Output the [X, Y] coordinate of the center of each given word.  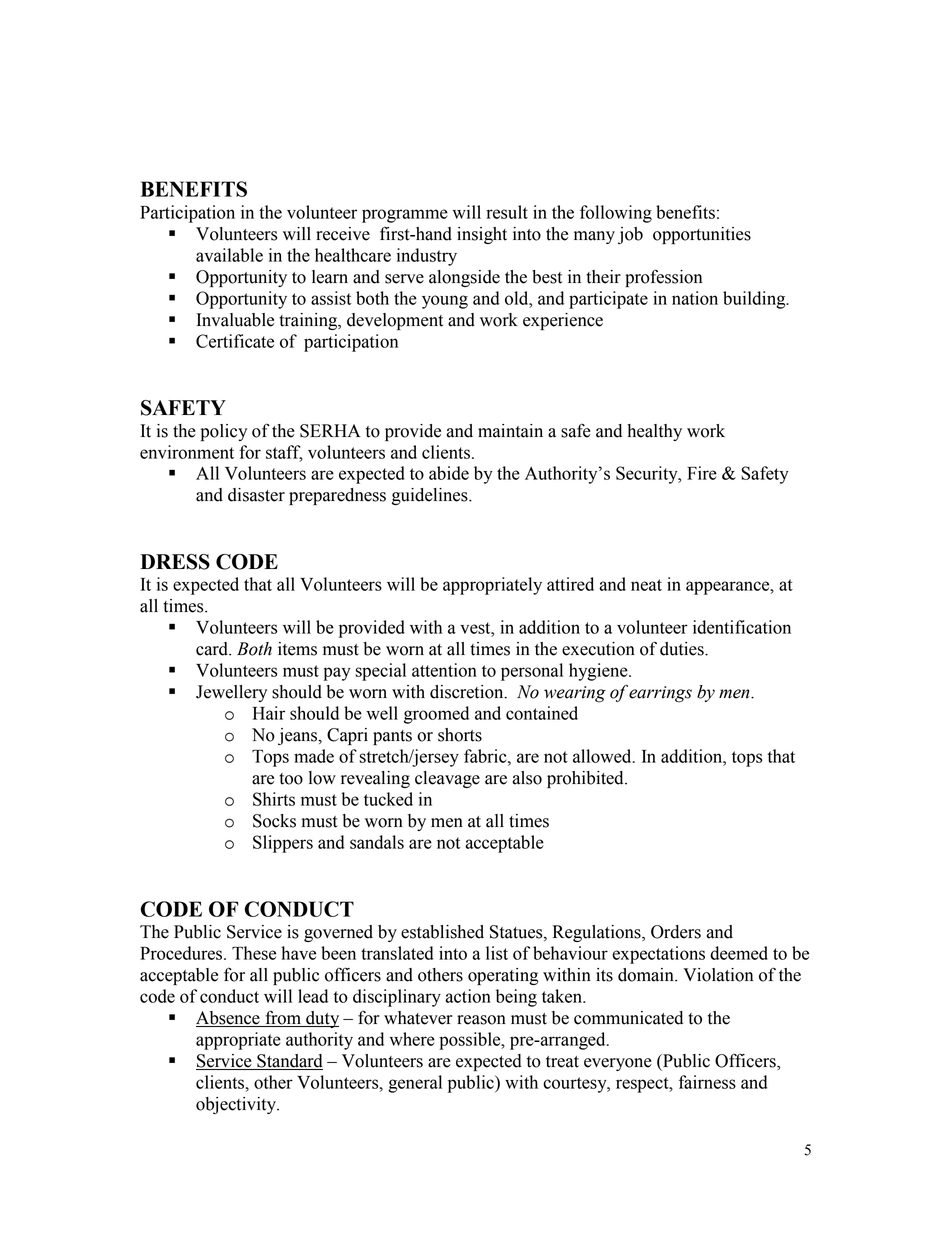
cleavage [447, 779]
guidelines [431, 496]
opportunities [702, 235]
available [229, 255]
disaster [256, 495]
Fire [702, 473]
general [415, 1084]
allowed [603, 756]
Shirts [274, 799]
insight [482, 235]
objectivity [237, 1105]
